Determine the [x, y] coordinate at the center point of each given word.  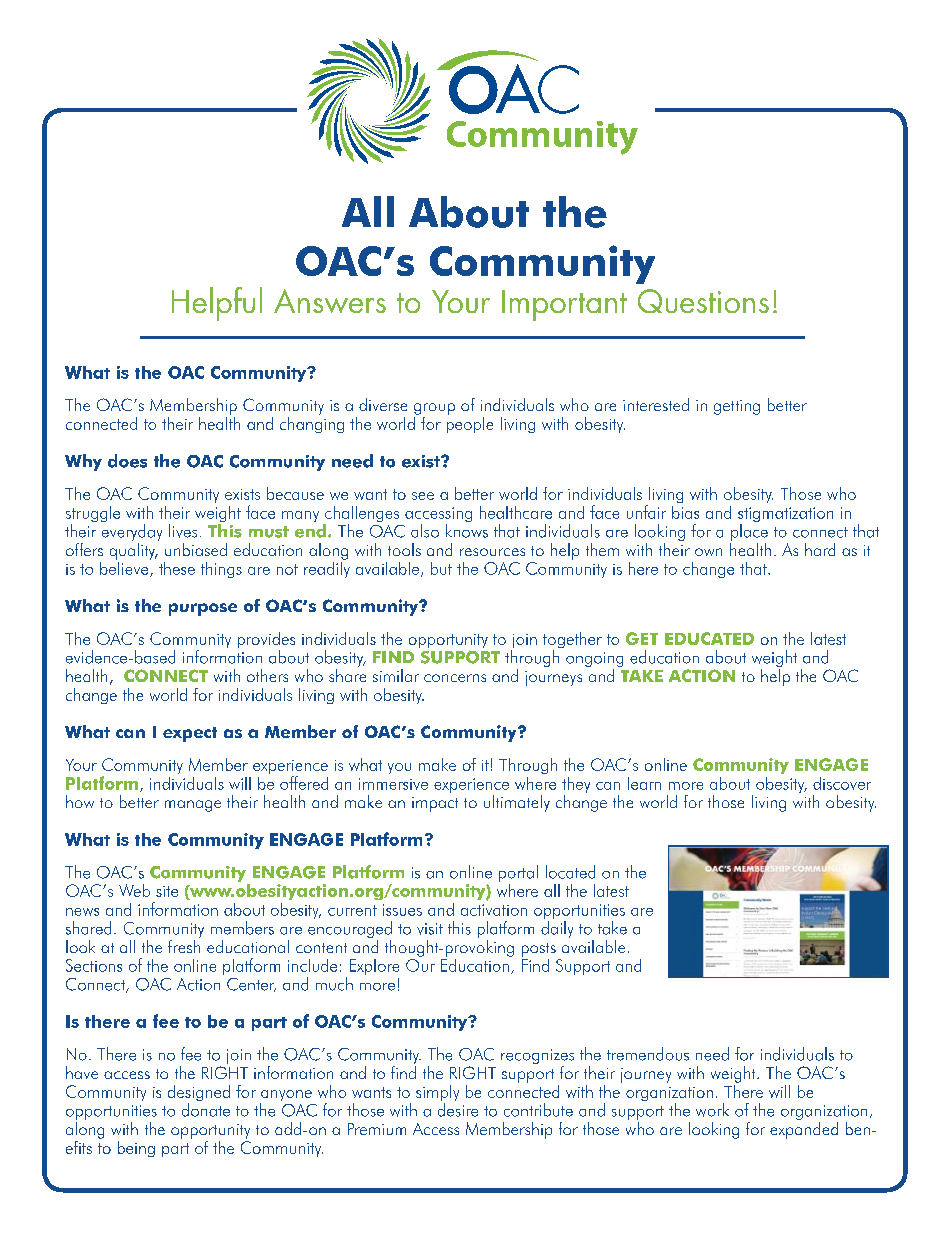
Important [564, 305]
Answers [330, 301]
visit [430, 929]
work [712, 1110]
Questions [703, 301]
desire [458, 1110]
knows [467, 531]
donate [206, 1110]
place [749, 532]
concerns [455, 678]
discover [842, 783]
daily [557, 929]
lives [183, 531]
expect [190, 734]
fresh [184, 945]
